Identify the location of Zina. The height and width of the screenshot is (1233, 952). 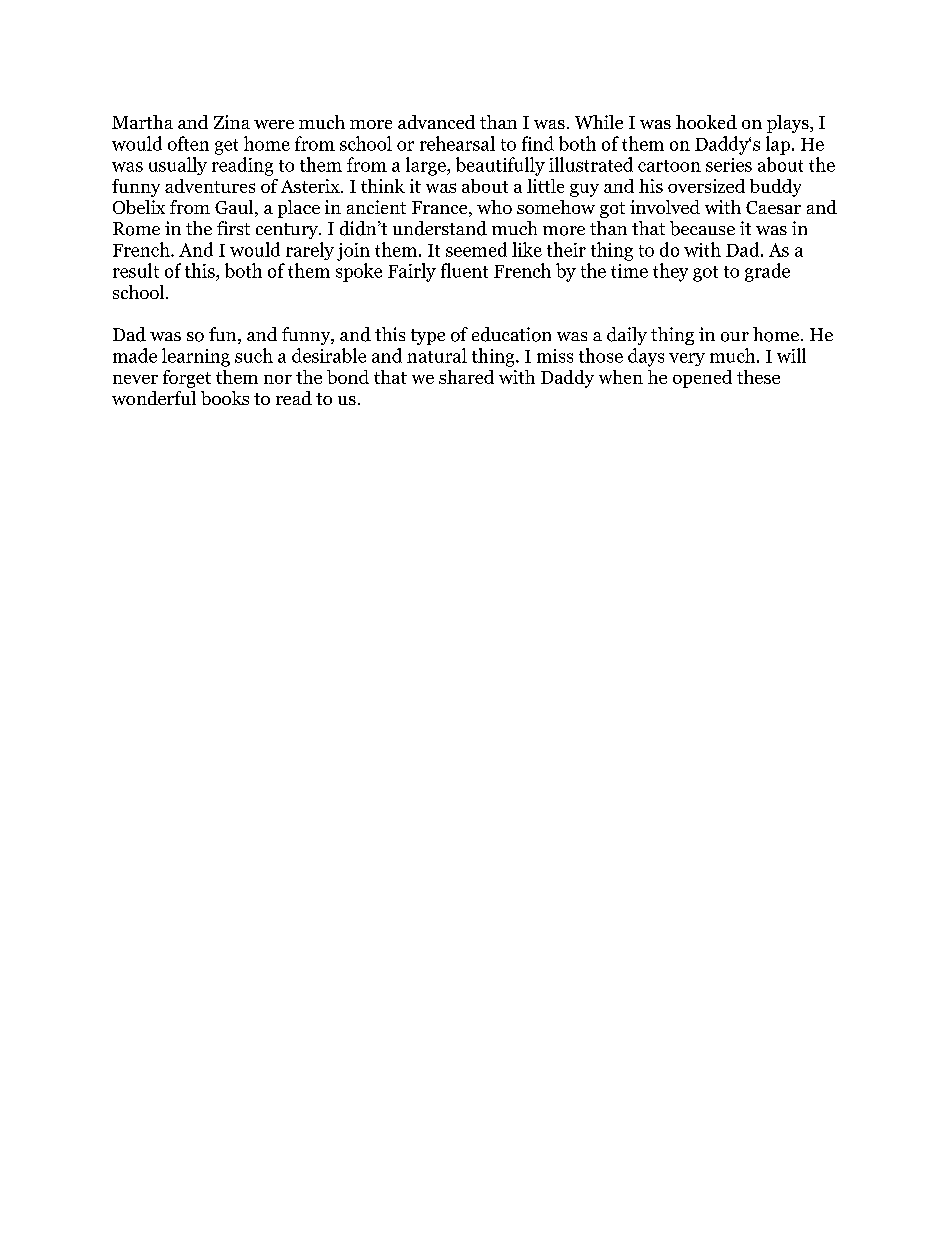
(232, 122).
